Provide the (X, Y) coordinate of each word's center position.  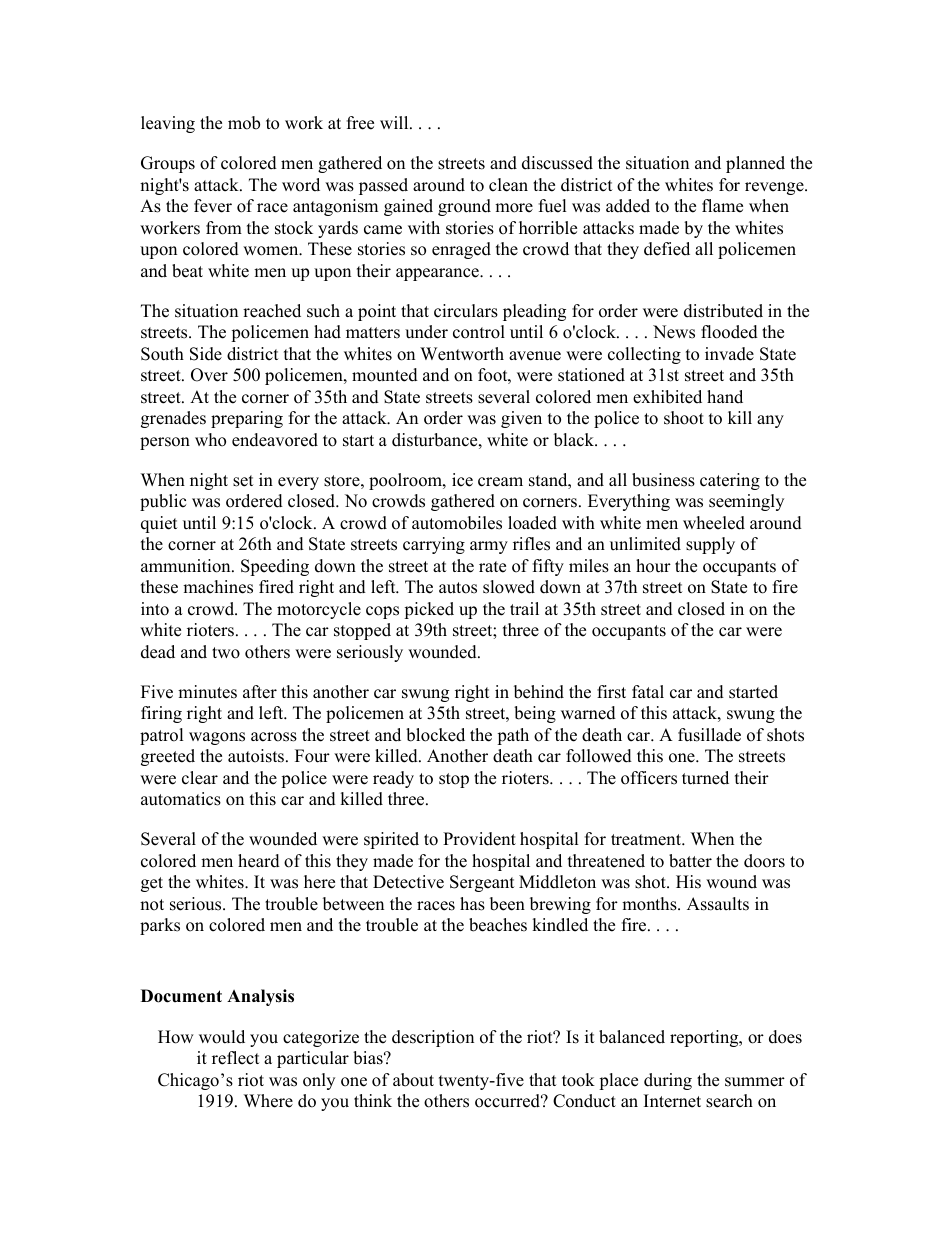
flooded (729, 332)
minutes (207, 692)
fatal (648, 691)
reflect (236, 1058)
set (243, 481)
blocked (435, 735)
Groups (168, 164)
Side (206, 354)
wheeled (714, 523)
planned (755, 164)
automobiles (457, 523)
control (479, 332)
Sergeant (482, 883)
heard (259, 861)
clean (508, 185)
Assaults (718, 904)
